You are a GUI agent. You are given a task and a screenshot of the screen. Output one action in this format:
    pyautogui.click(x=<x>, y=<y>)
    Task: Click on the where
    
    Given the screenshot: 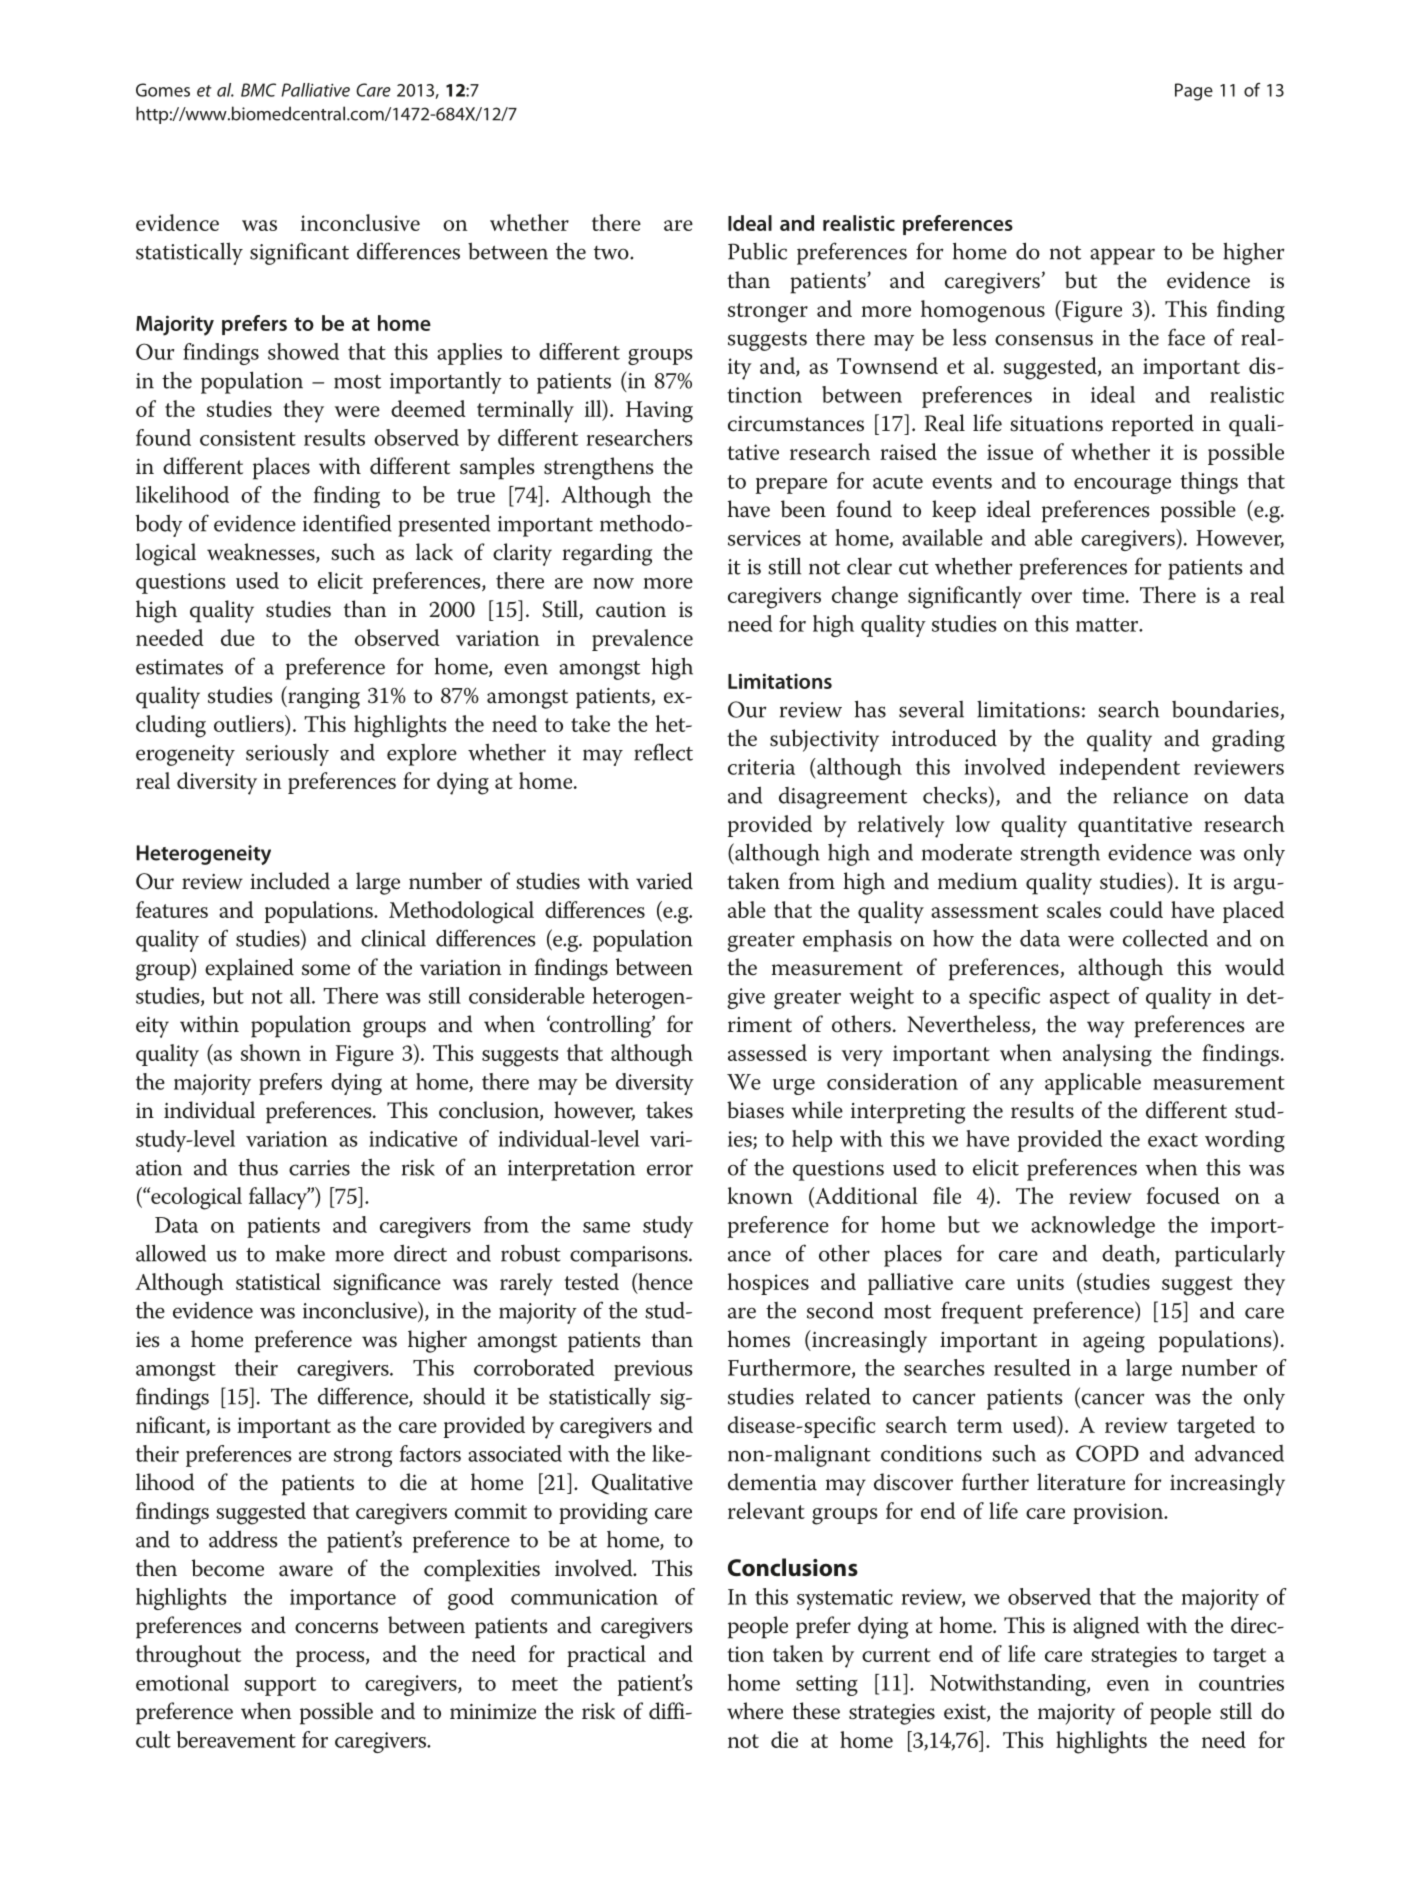 What is the action you would take?
    pyautogui.click(x=755, y=1711)
